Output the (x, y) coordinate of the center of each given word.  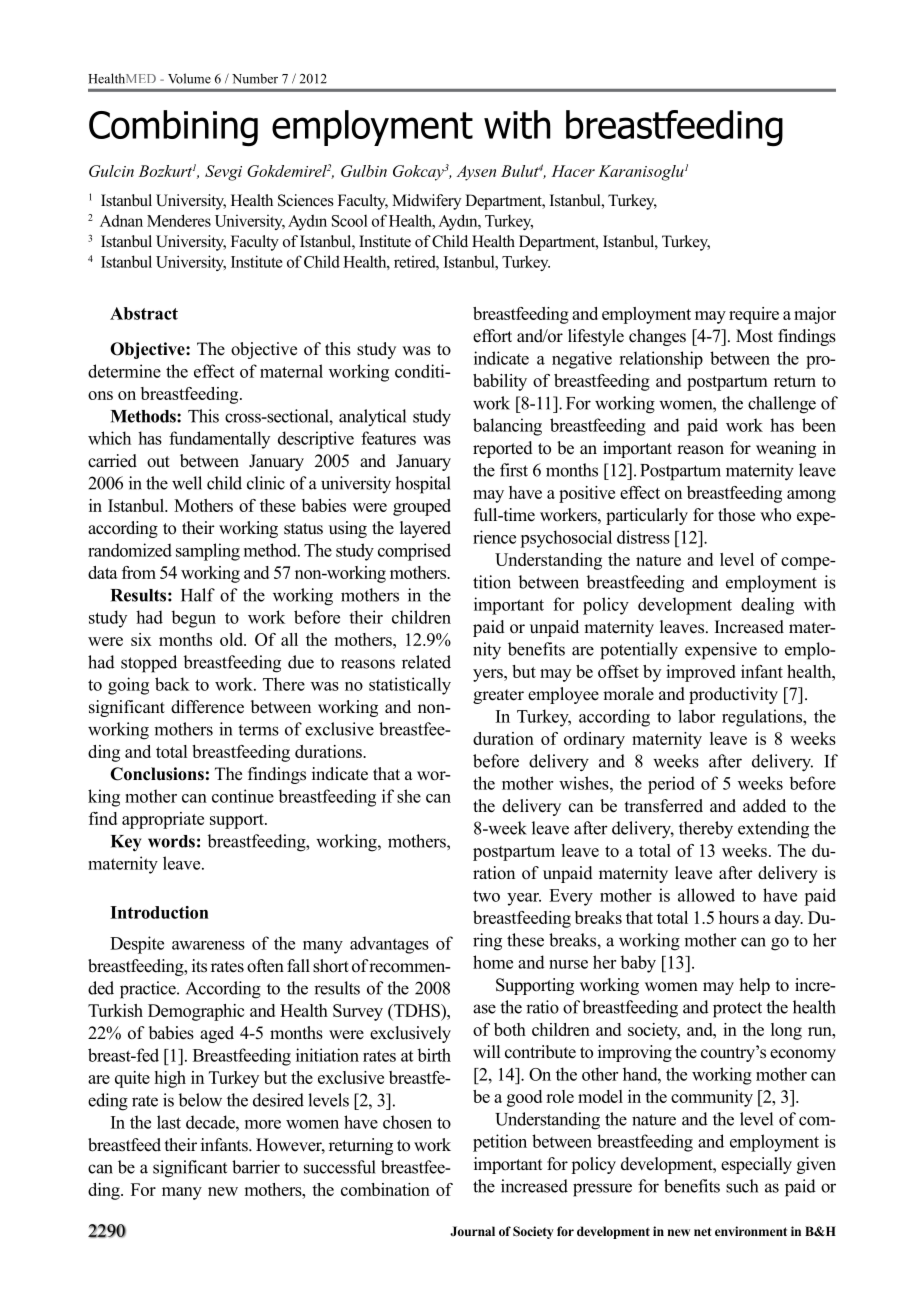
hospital (423, 485)
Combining (173, 128)
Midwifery (426, 202)
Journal (472, 1231)
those (736, 515)
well (187, 483)
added (764, 806)
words (171, 841)
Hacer (573, 171)
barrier (256, 1167)
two (486, 896)
